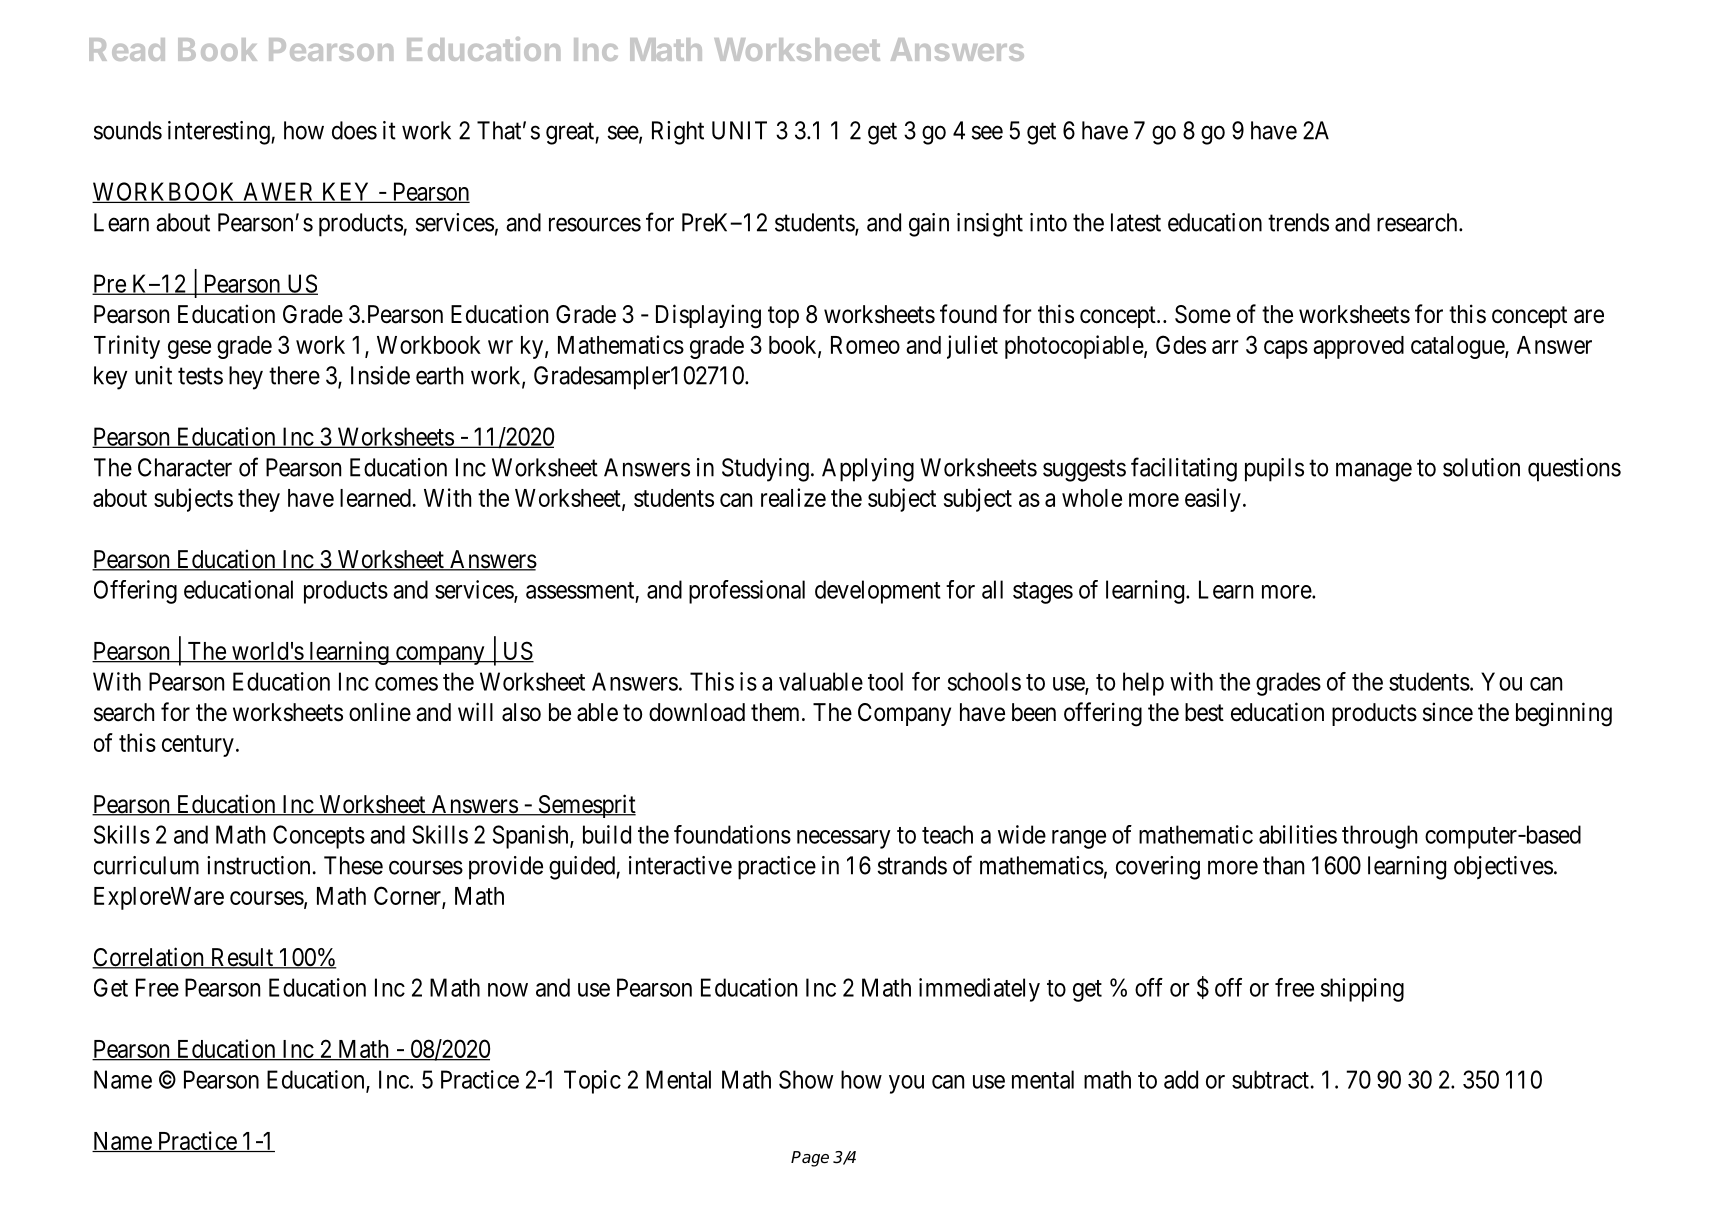  What do you see at coordinates (865, 345) in the document?
I see `Romeo` at bounding box center [865, 345].
